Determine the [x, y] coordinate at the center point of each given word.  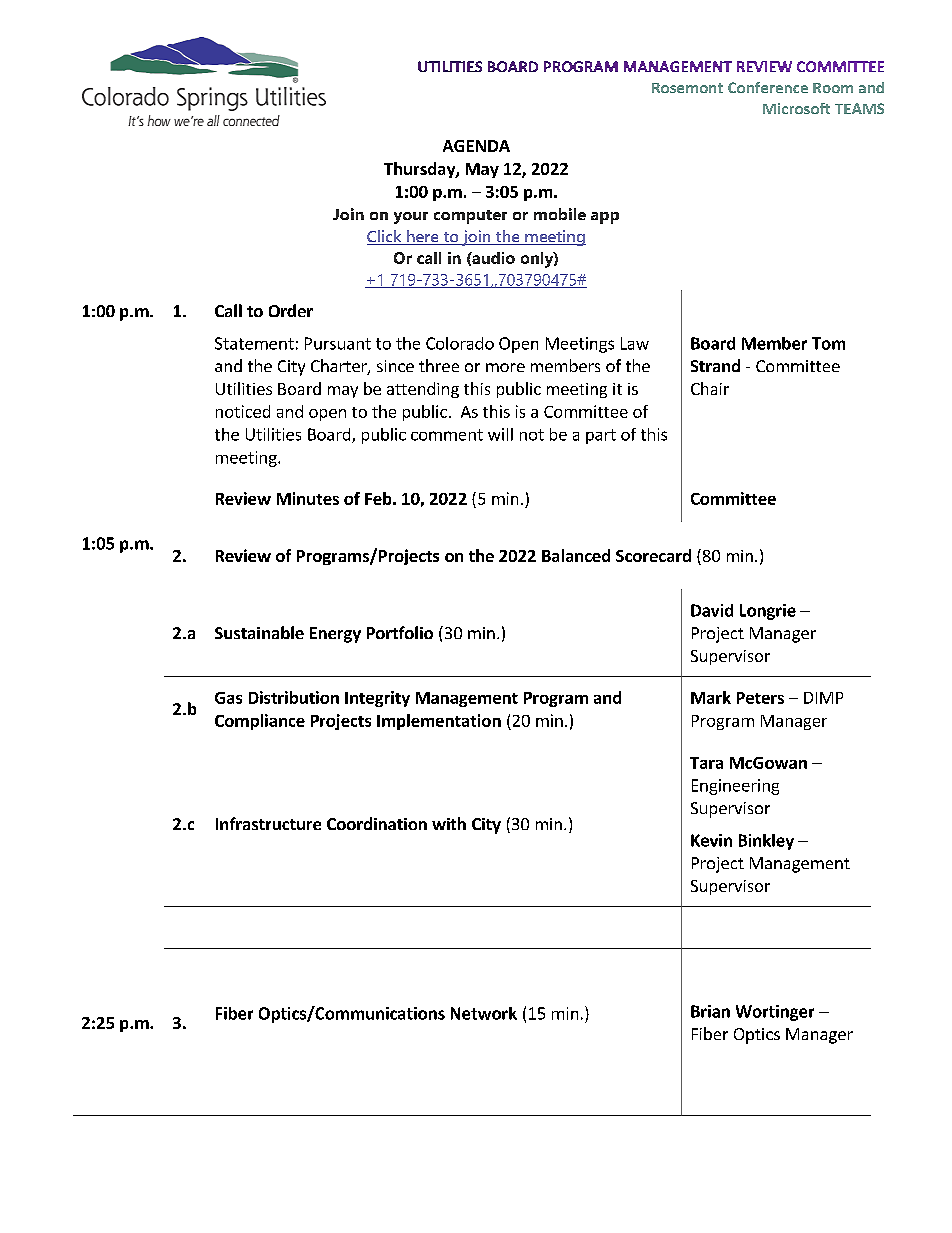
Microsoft [796, 108]
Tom [828, 343]
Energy [335, 635]
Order [291, 310]
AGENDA [476, 146]
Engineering [735, 787]
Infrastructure [268, 823]
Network [484, 1013]
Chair [710, 388]
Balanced [576, 555]
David [712, 610]
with [449, 823]
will [500, 434]
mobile [560, 214]
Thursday [420, 170]
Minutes [308, 498]
